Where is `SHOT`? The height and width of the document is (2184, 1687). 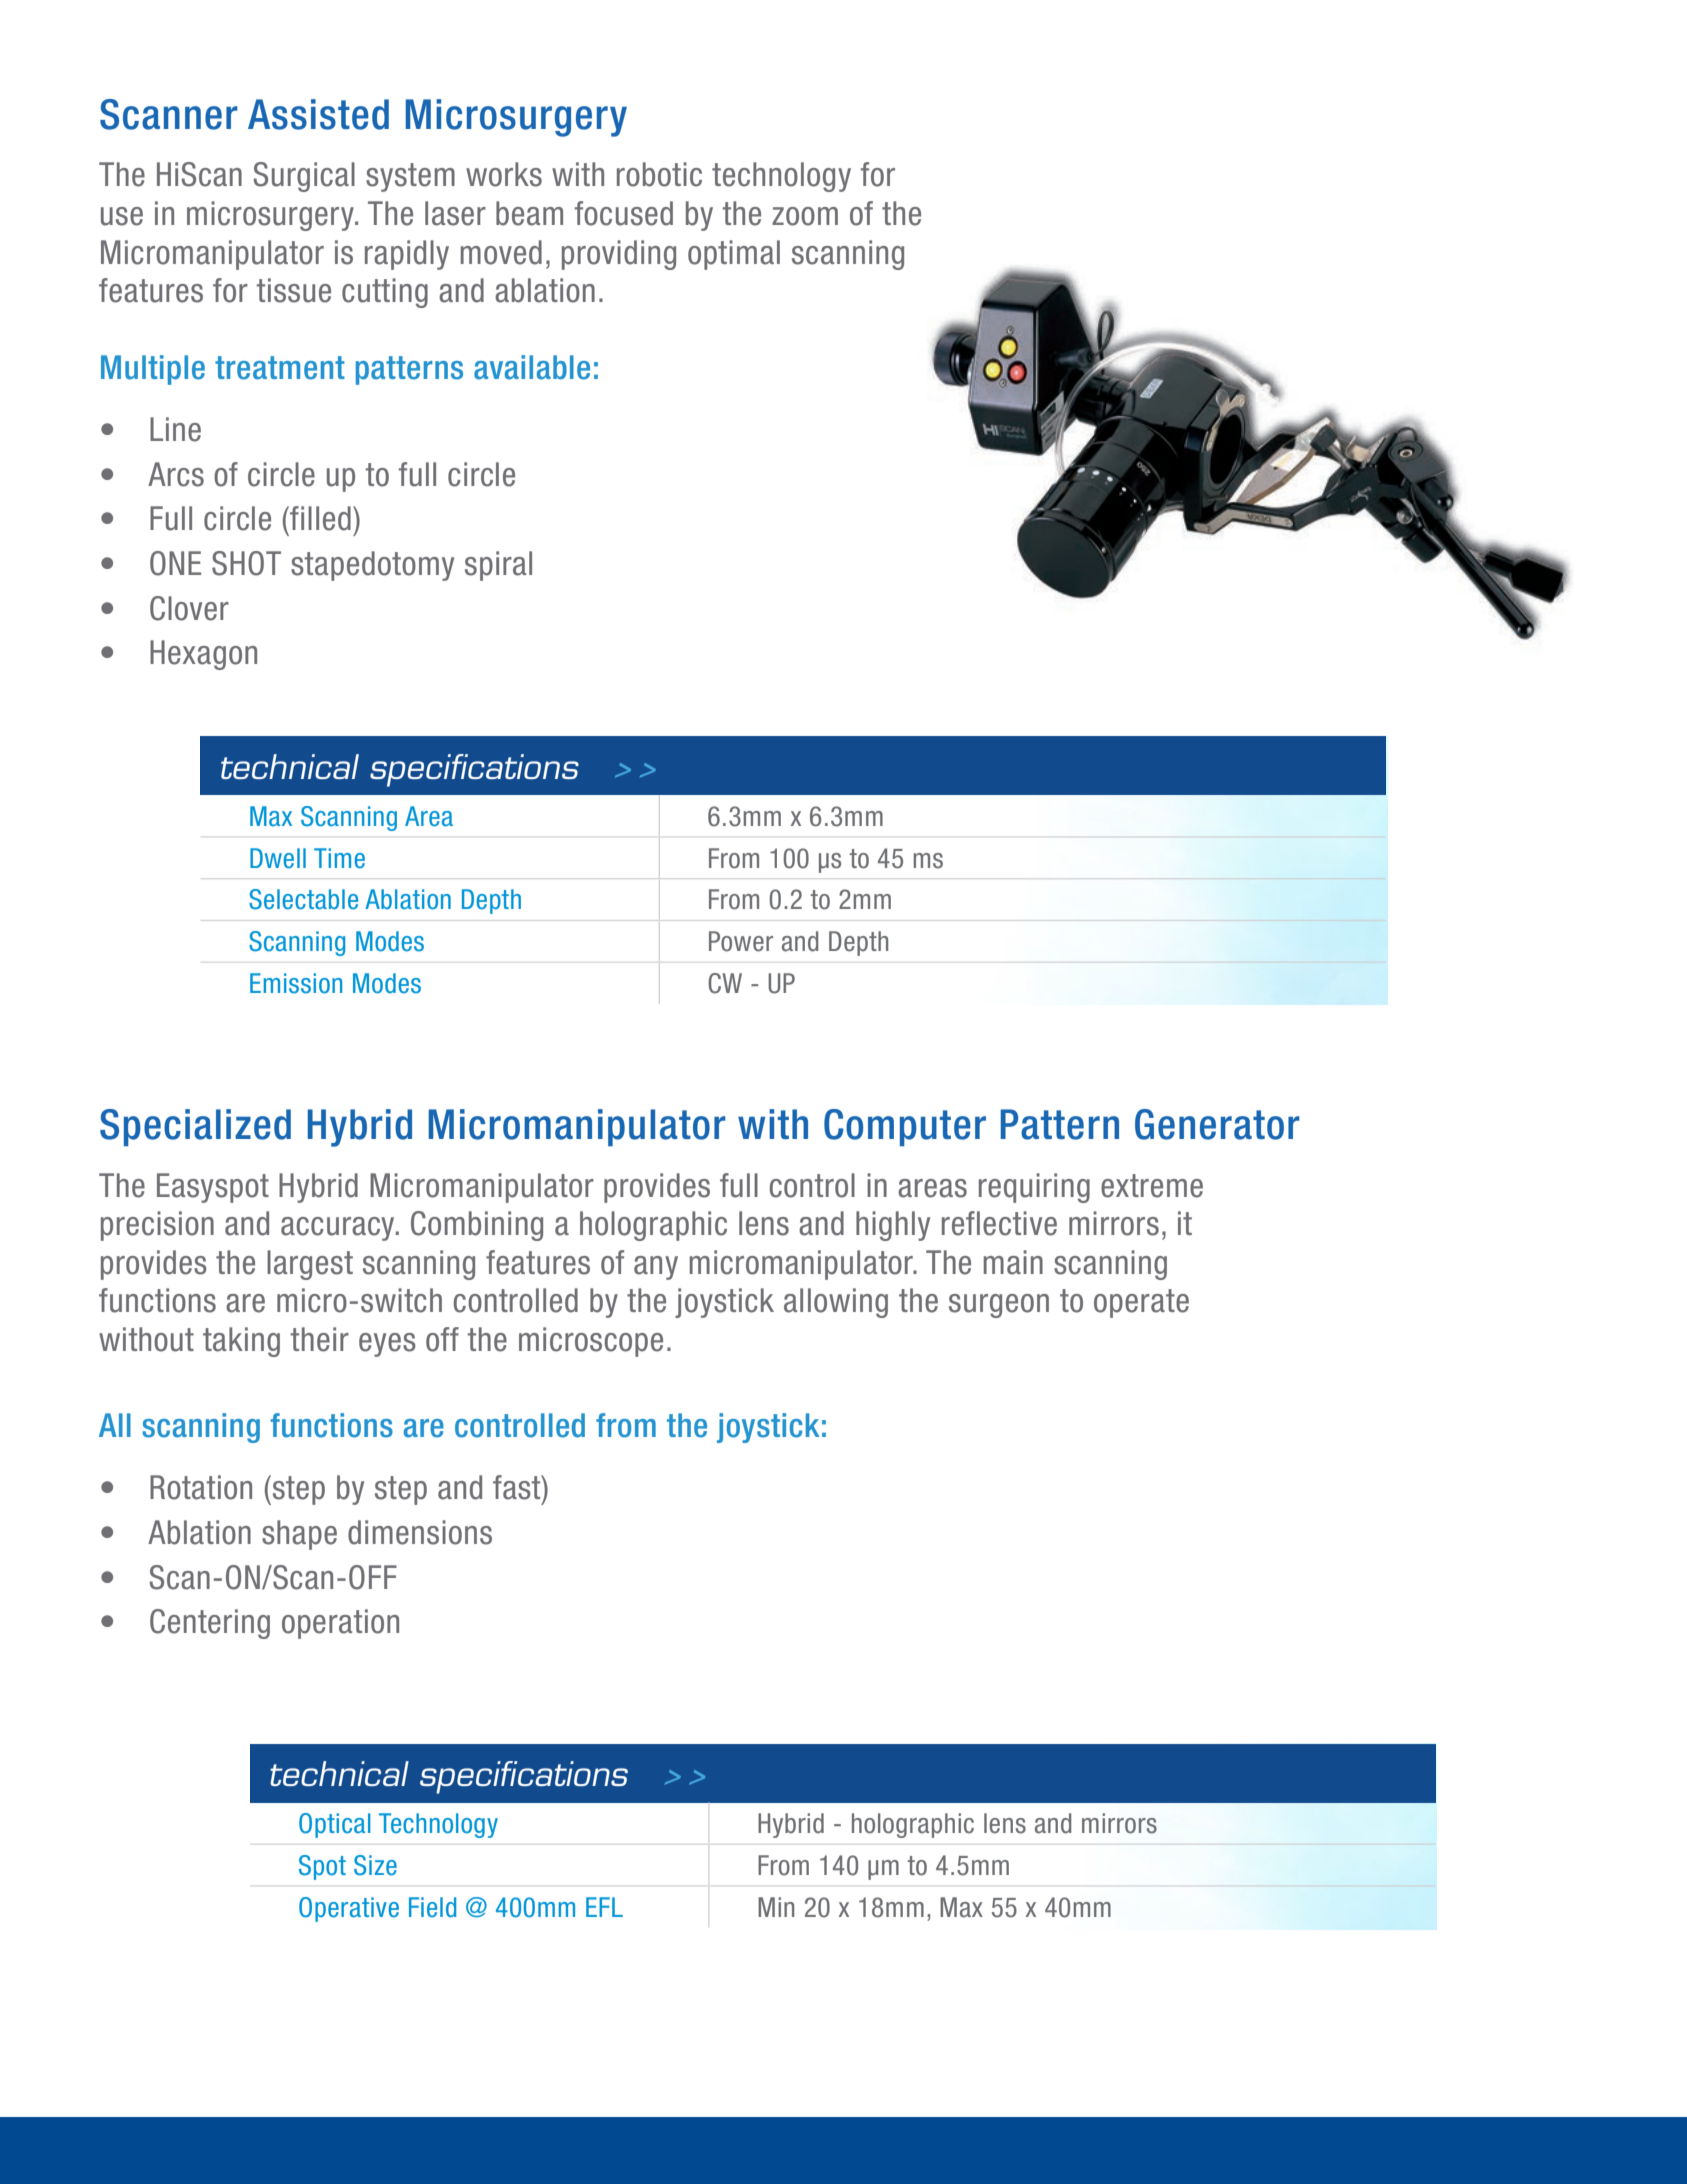 SHOT is located at coordinates (246, 563).
